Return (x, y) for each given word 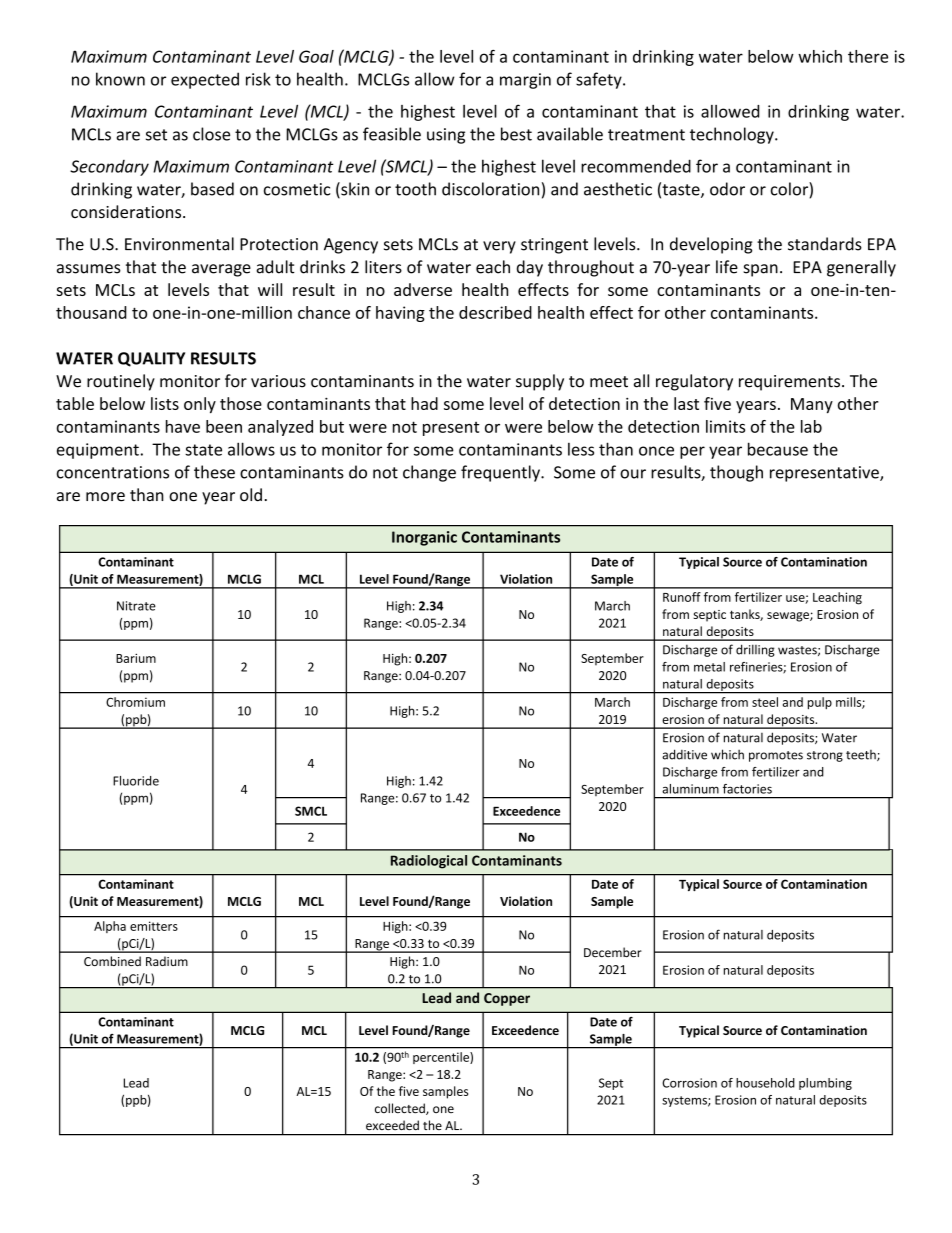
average (221, 270)
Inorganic (424, 538)
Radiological (429, 862)
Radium (167, 961)
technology (733, 135)
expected (205, 80)
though (736, 473)
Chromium (135, 702)
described (495, 312)
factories (747, 789)
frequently (501, 473)
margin (525, 81)
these (214, 472)
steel (765, 702)
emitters (154, 926)
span (760, 270)
